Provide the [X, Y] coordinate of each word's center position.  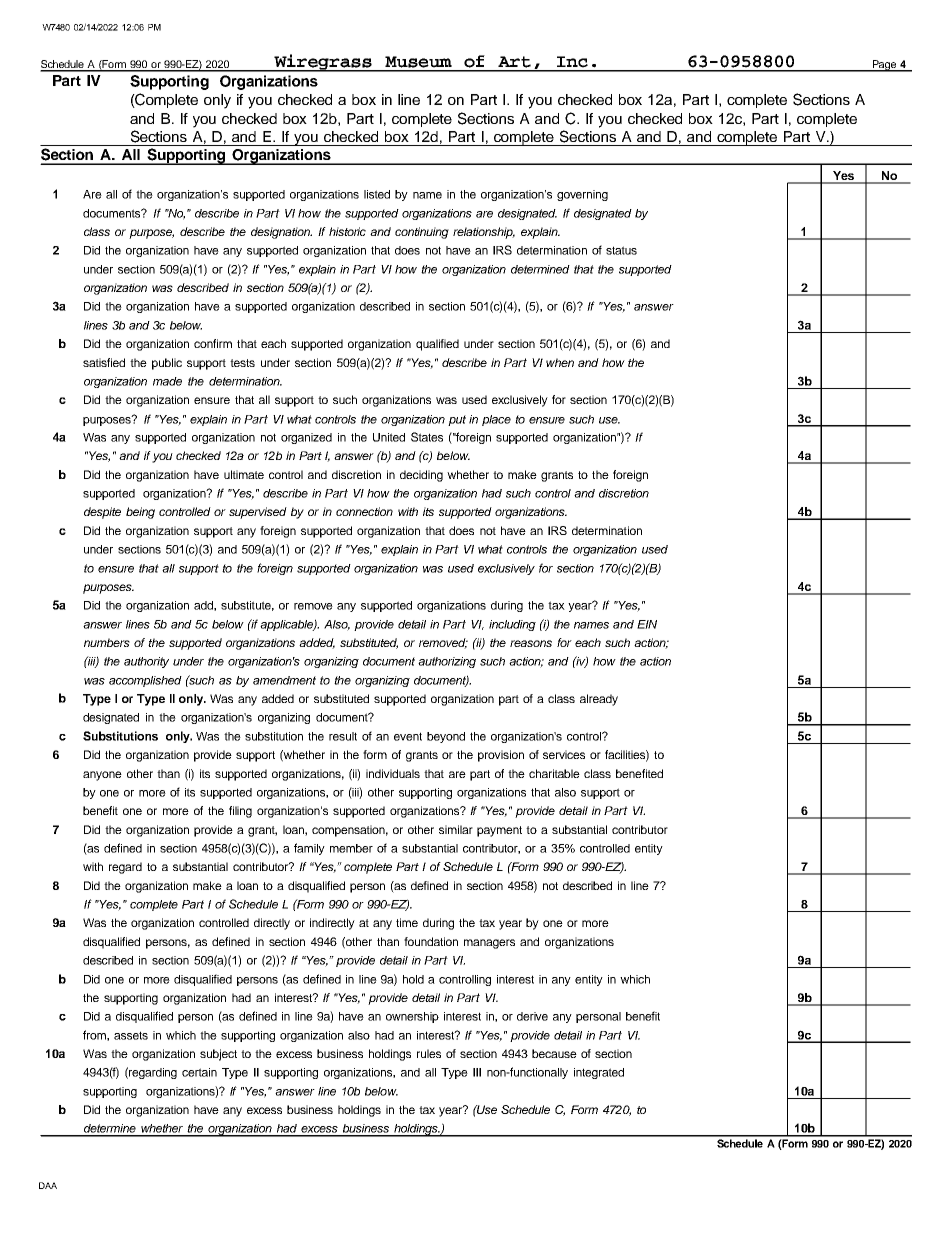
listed [377, 194]
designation [281, 233]
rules [429, 1053]
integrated [599, 1073]
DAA [48, 1185]
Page [884, 66]
